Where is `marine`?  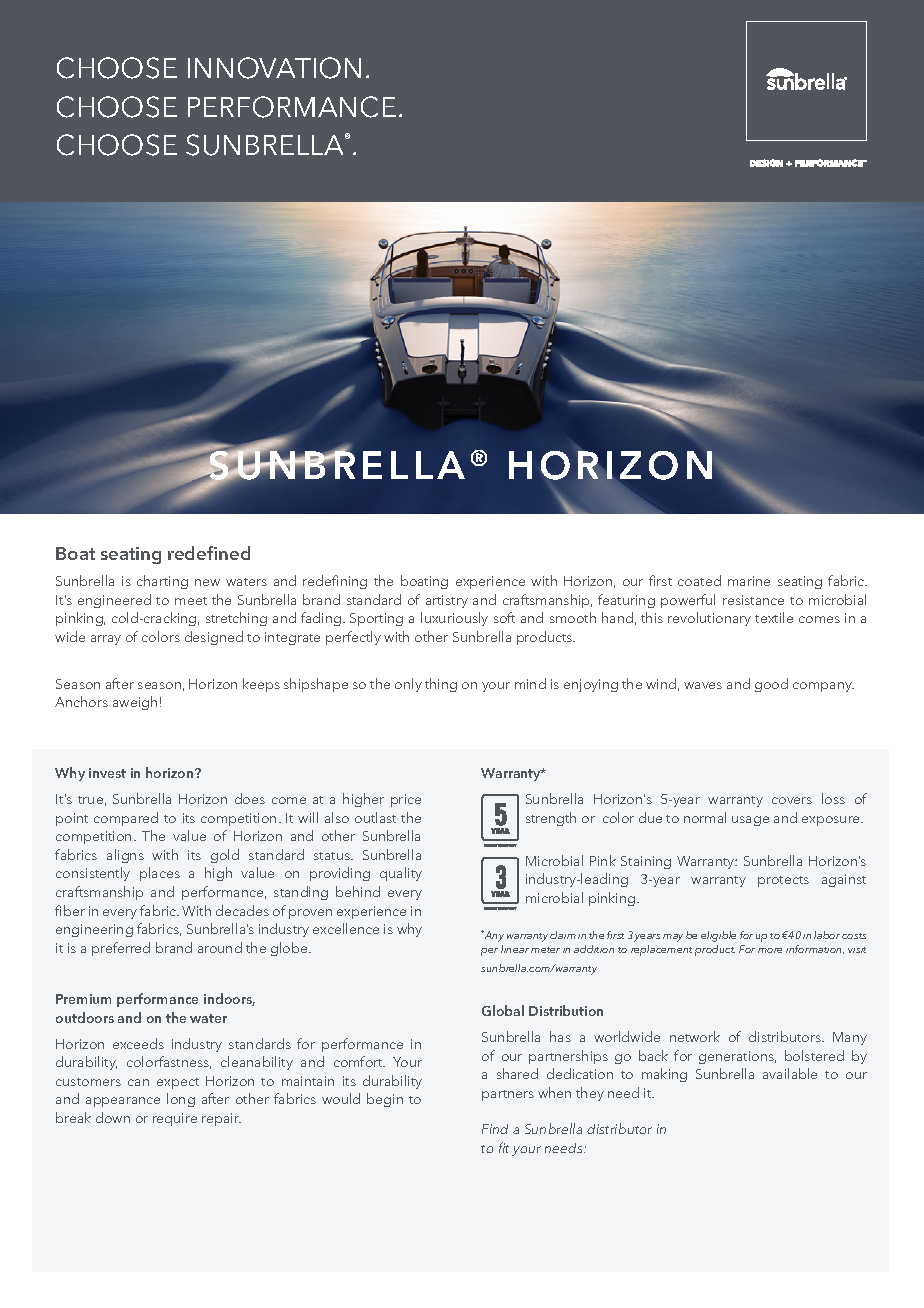
marine is located at coordinates (749, 581).
